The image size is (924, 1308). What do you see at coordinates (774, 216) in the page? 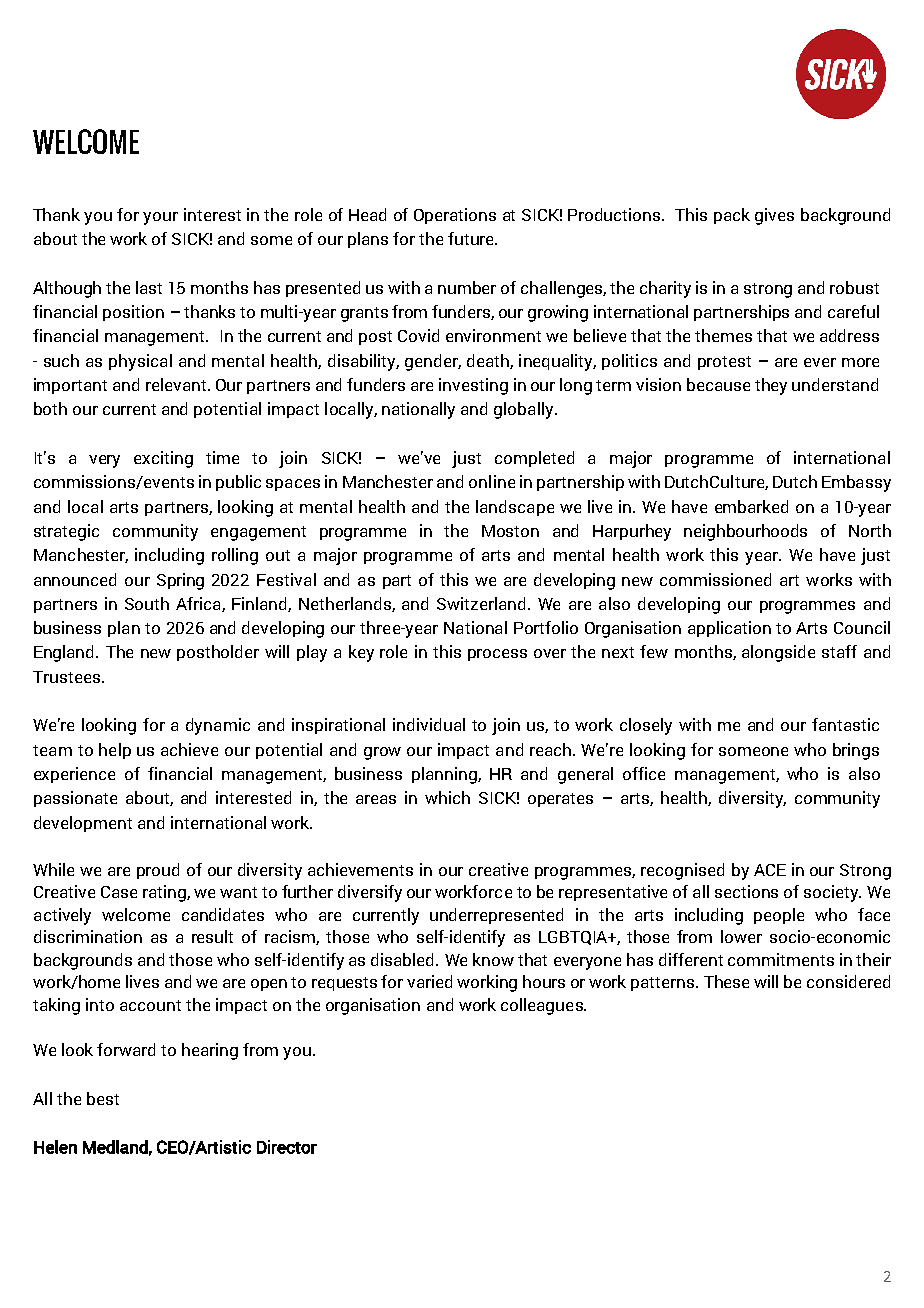
I see `gives` at bounding box center [774, 216].
